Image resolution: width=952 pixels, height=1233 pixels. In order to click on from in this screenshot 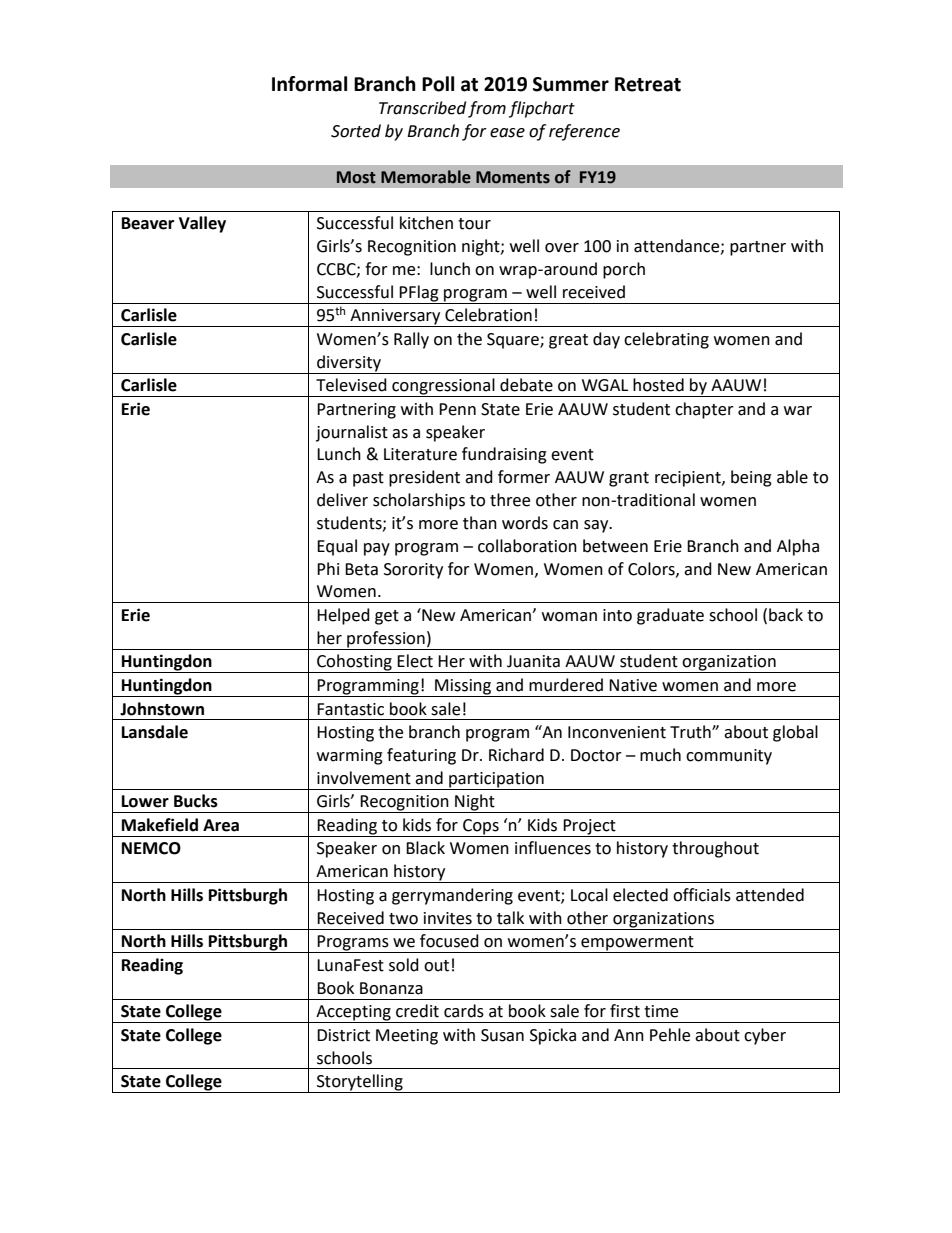, I will do `click(487, 109)`.
